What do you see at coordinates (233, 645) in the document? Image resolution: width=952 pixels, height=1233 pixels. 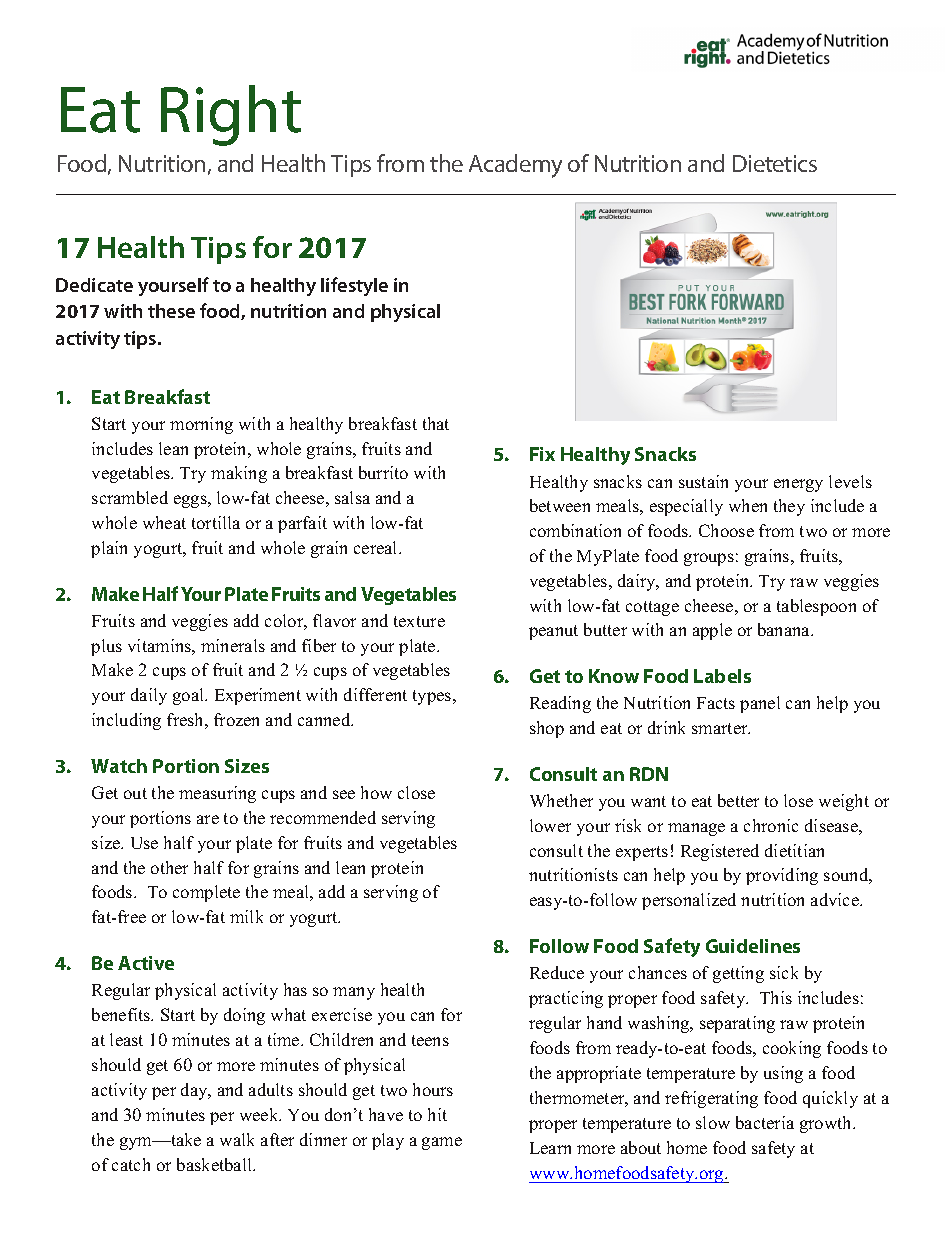 I see `minerals` at bounding box center [233, 645].
